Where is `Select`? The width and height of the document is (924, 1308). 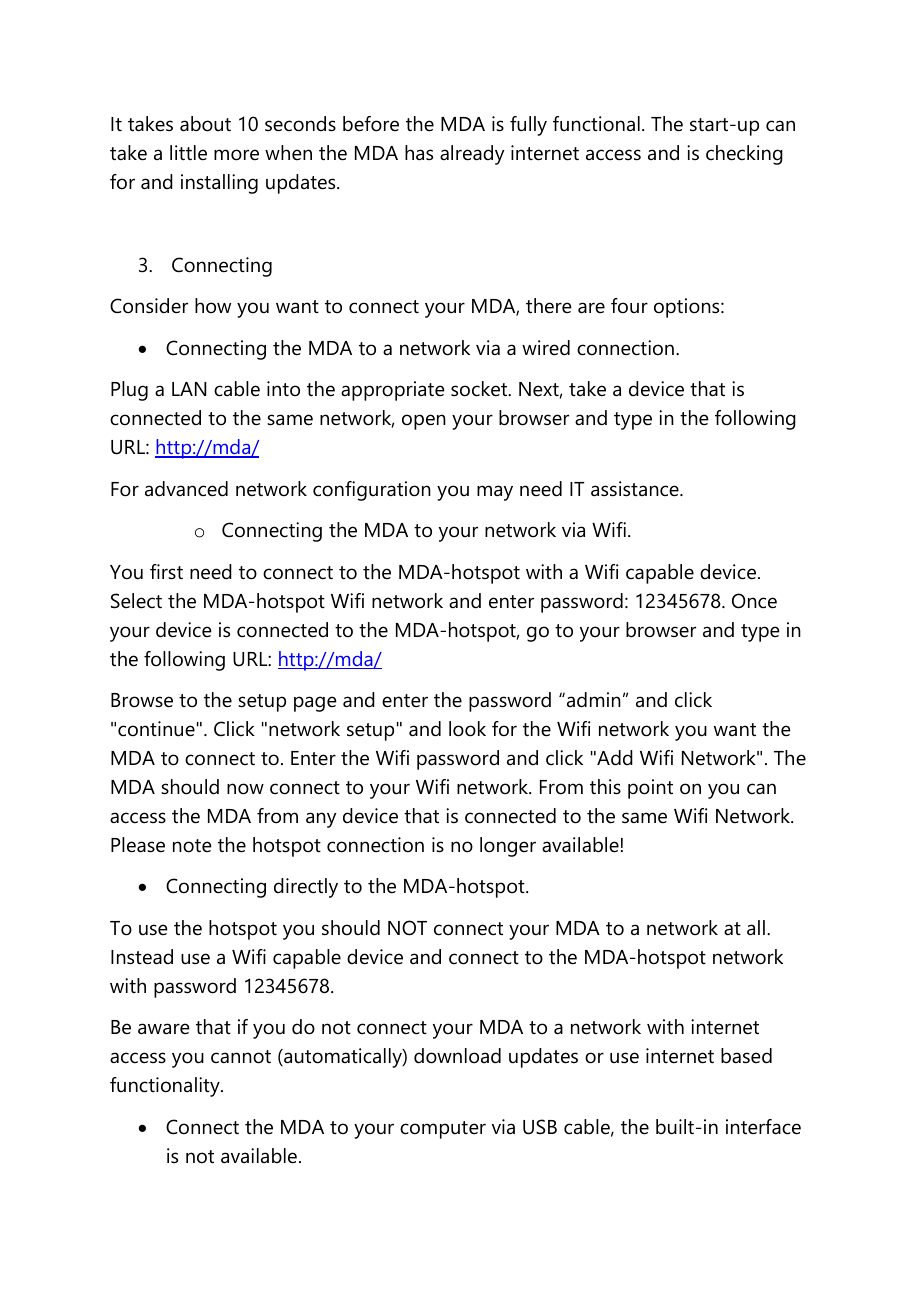 Select is located at coordinates (136, 601).
